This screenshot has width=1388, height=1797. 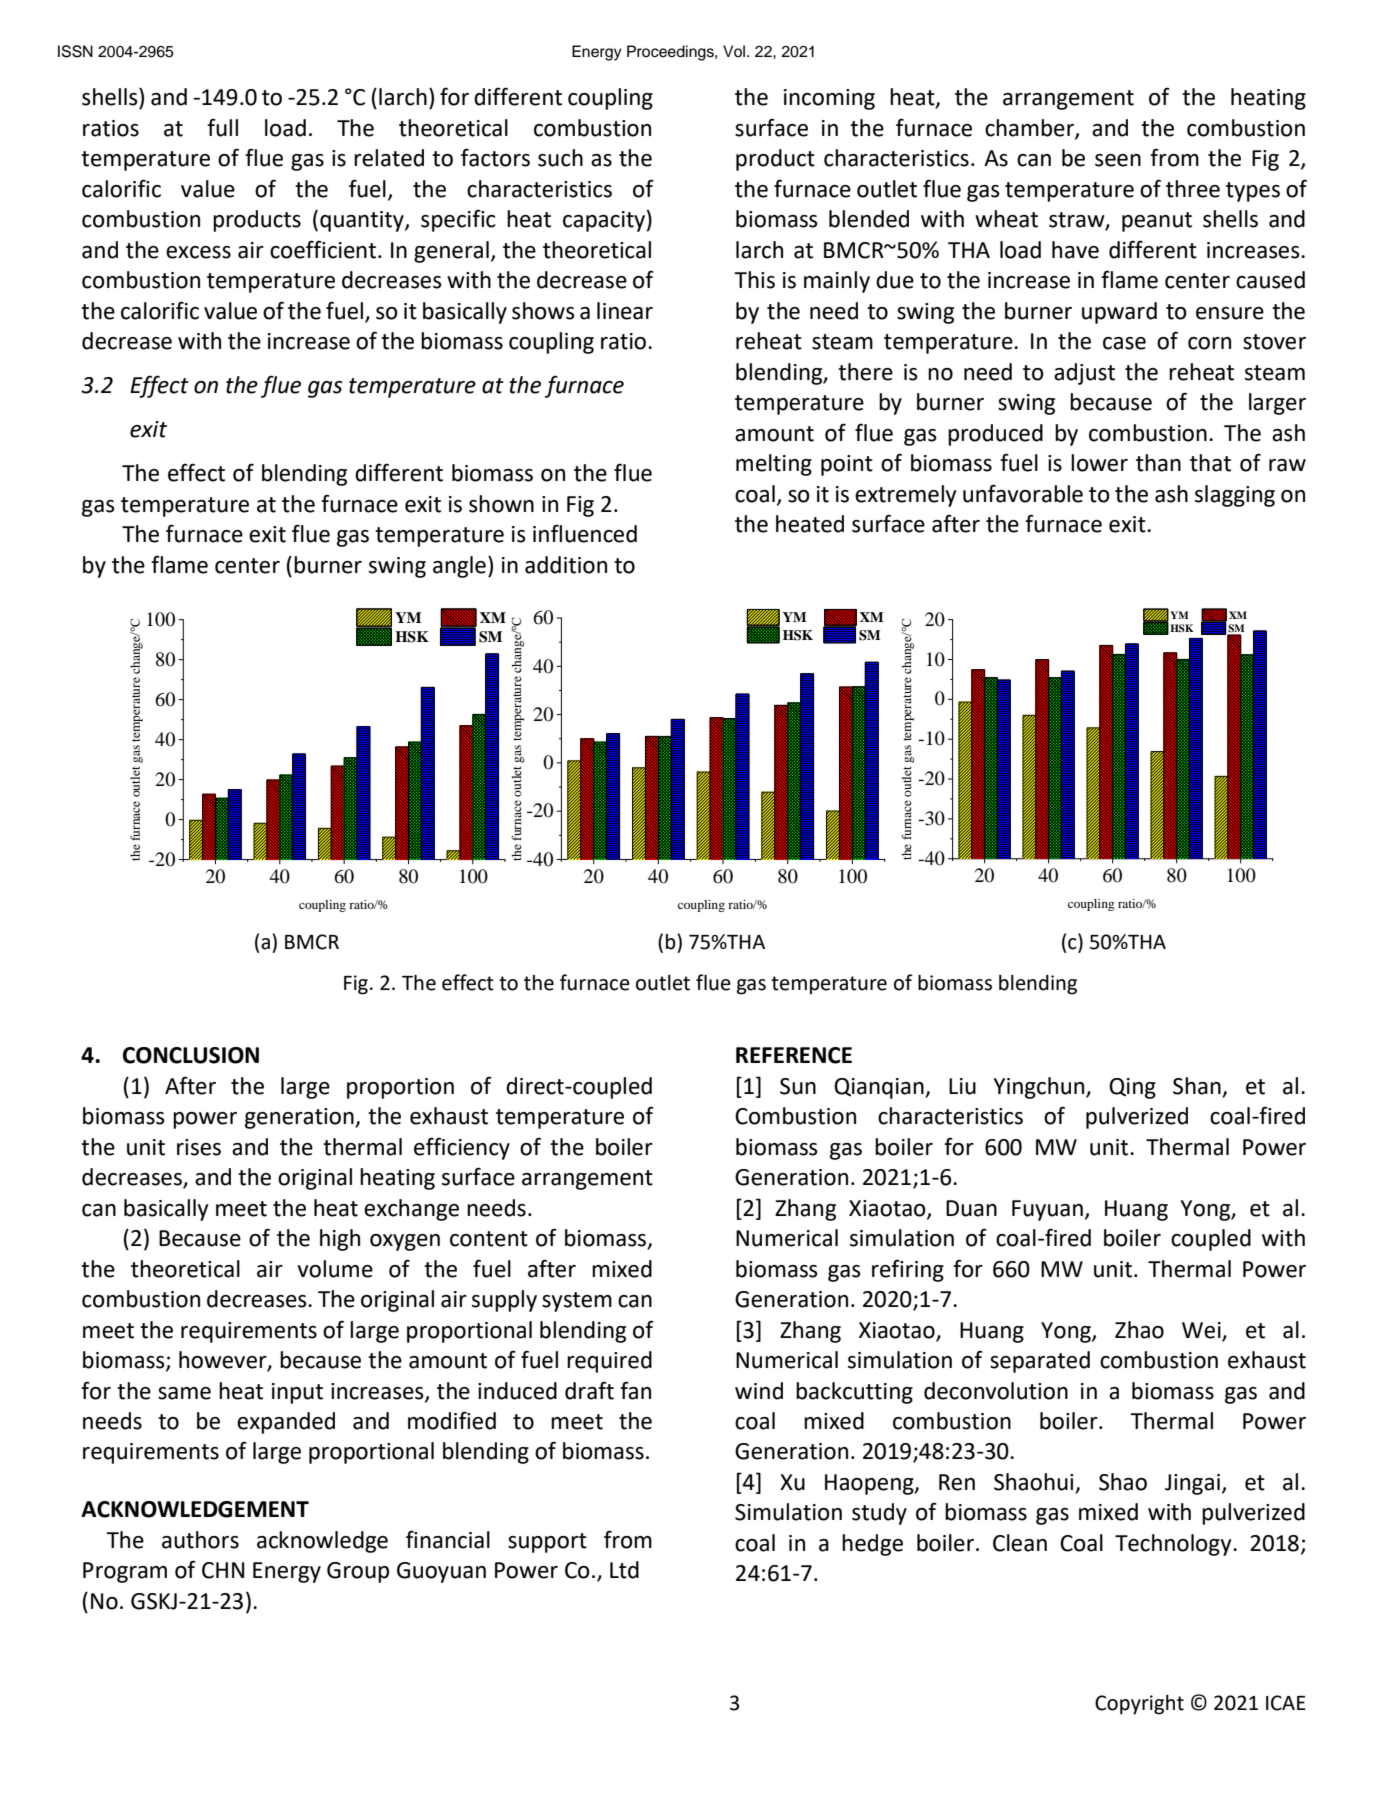 What do you see at coordinates (794, 1055) in the screenshot?
I see `REFERENCE` at bounding box center [794, 1055].
